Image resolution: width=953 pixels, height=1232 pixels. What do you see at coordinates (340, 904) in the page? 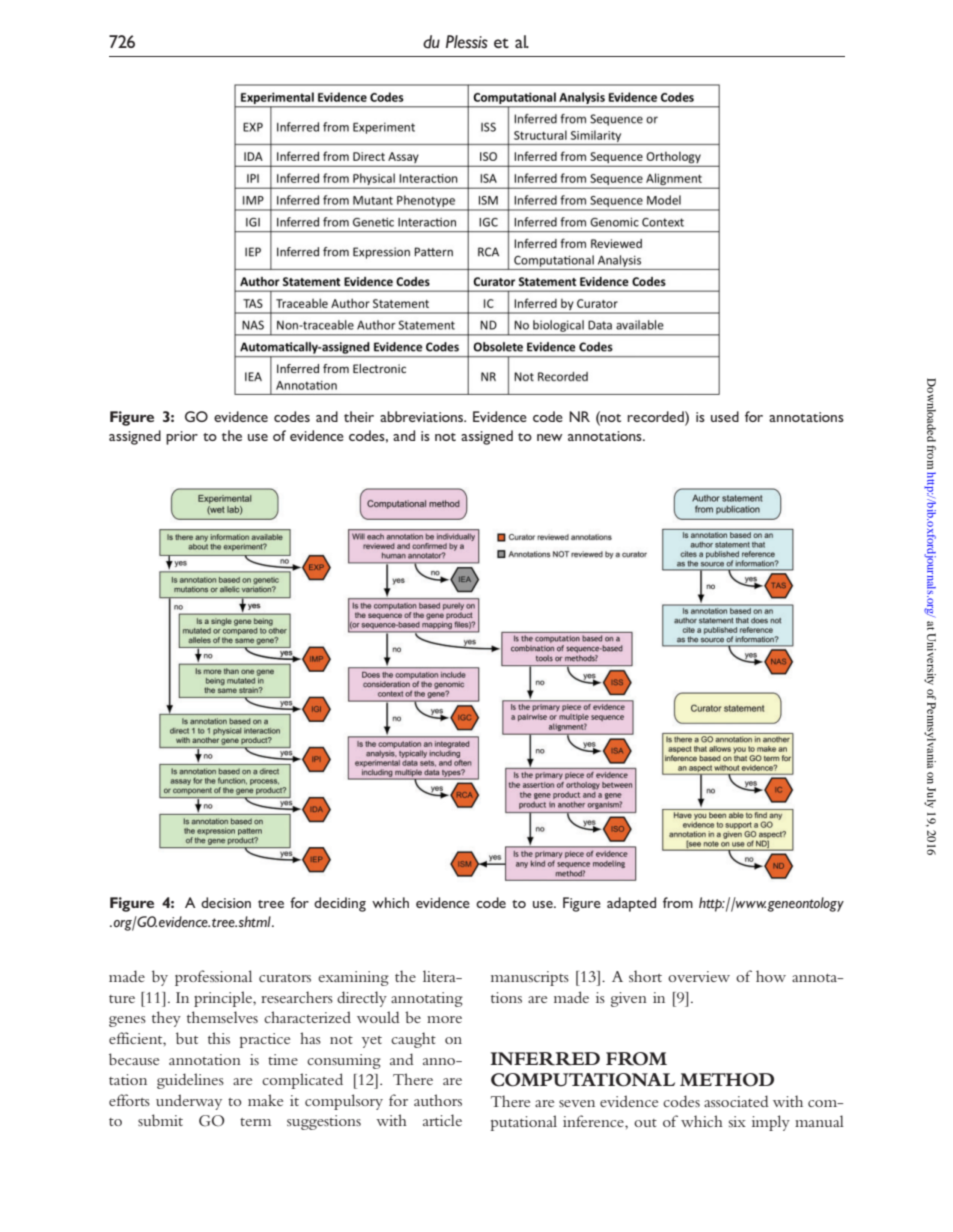
I see `deciding` at bounding box center [340, 904].
